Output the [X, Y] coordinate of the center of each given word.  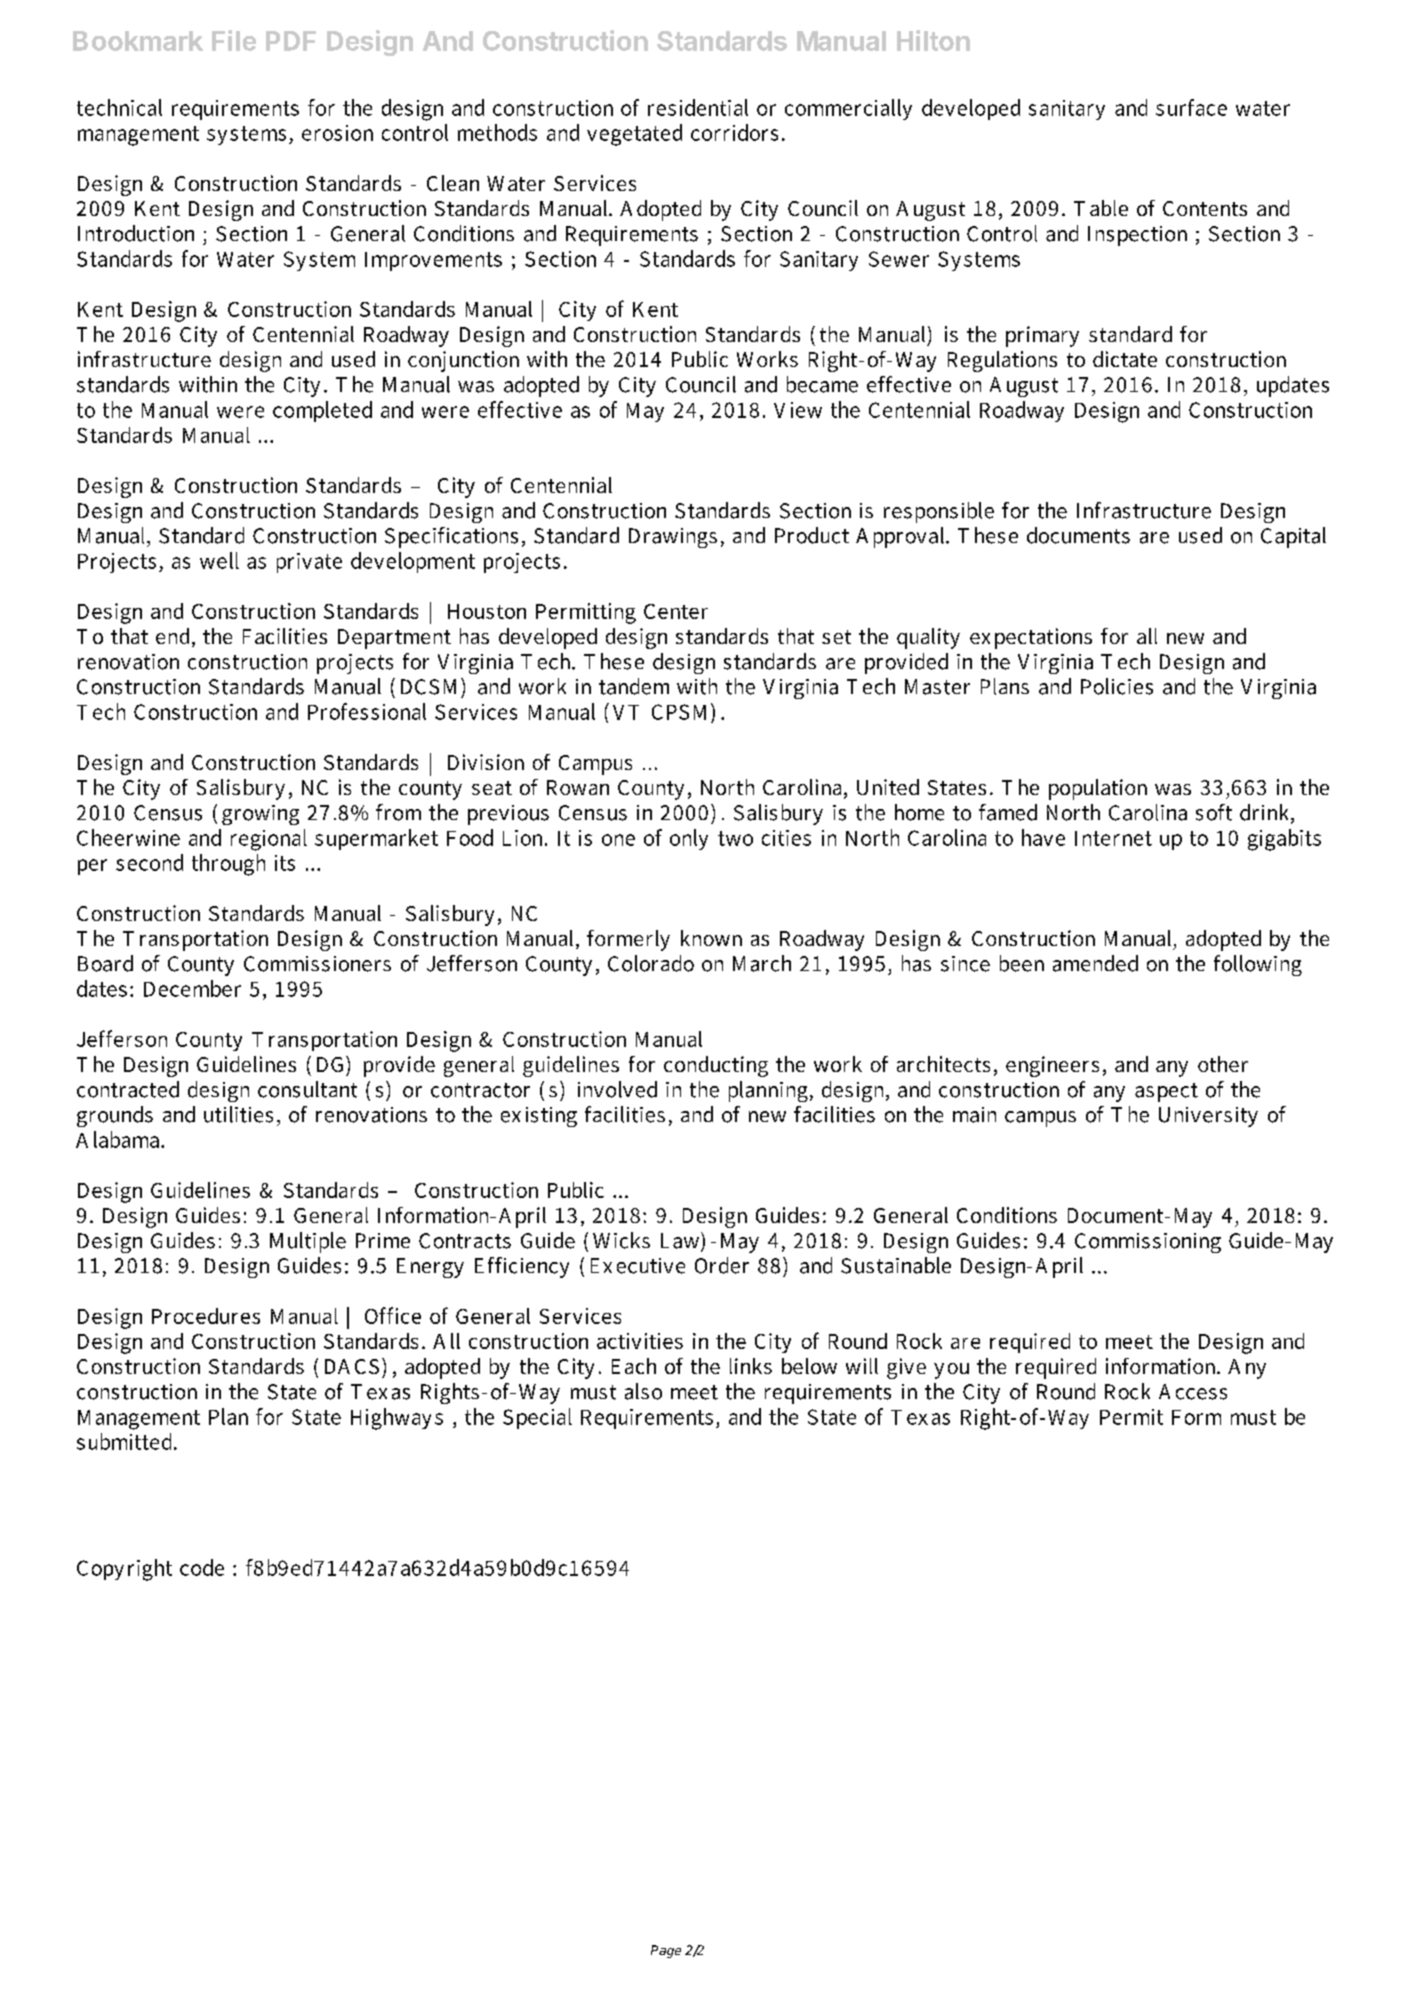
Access [1193, 1392]
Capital [1293, 537]
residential [698, 107]
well [219, 560]
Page [666, 1951]
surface [1191, 107]
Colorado [651, 963]
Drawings [673, 538]
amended [1095, 963]
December [192, 988]
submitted [126, 1441]
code [202, 1567]
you [951, 1371]
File [234, 40]
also [643, 1391]
